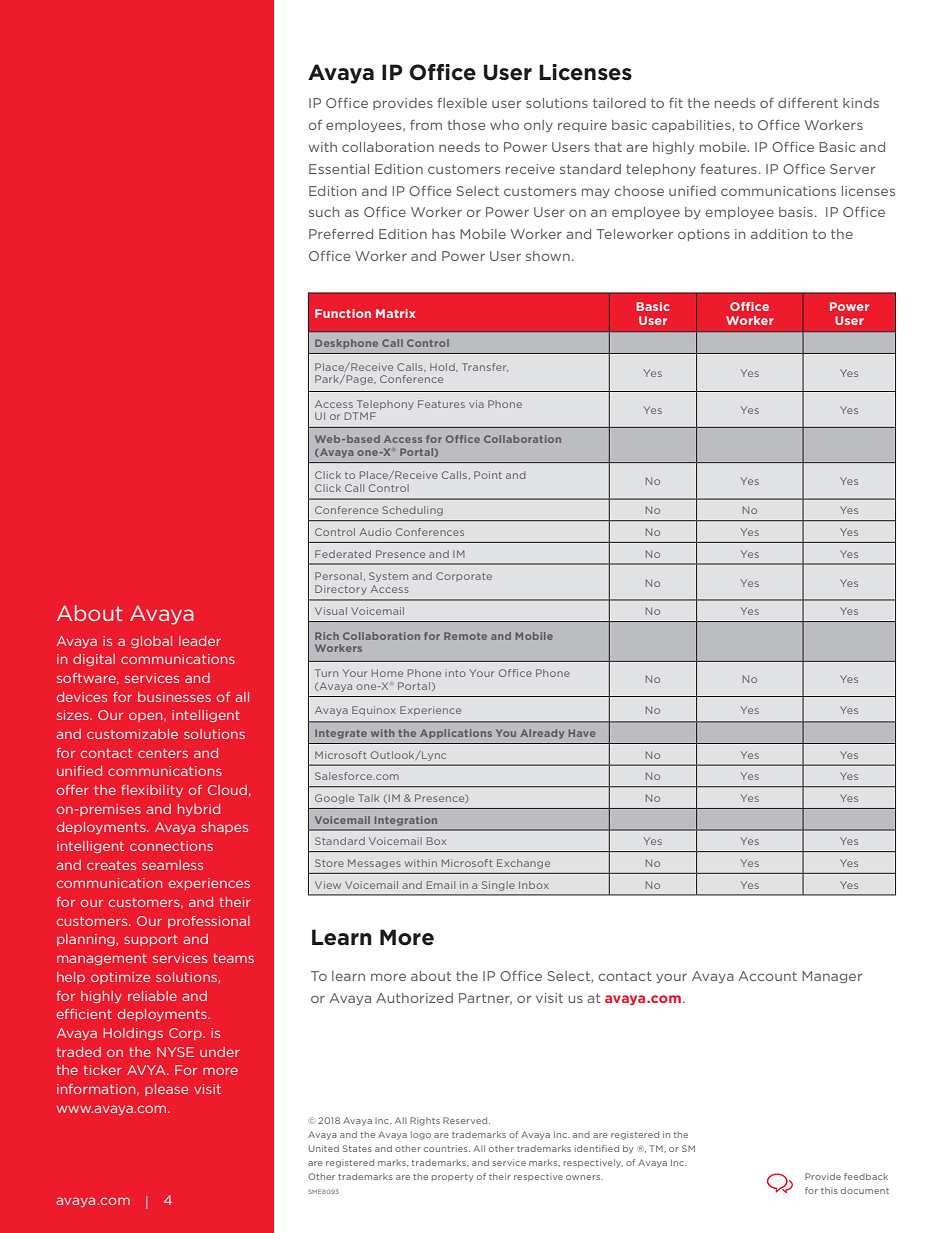 The image size is (952, 1233). I want to click on countries, so click(447, 1148).
